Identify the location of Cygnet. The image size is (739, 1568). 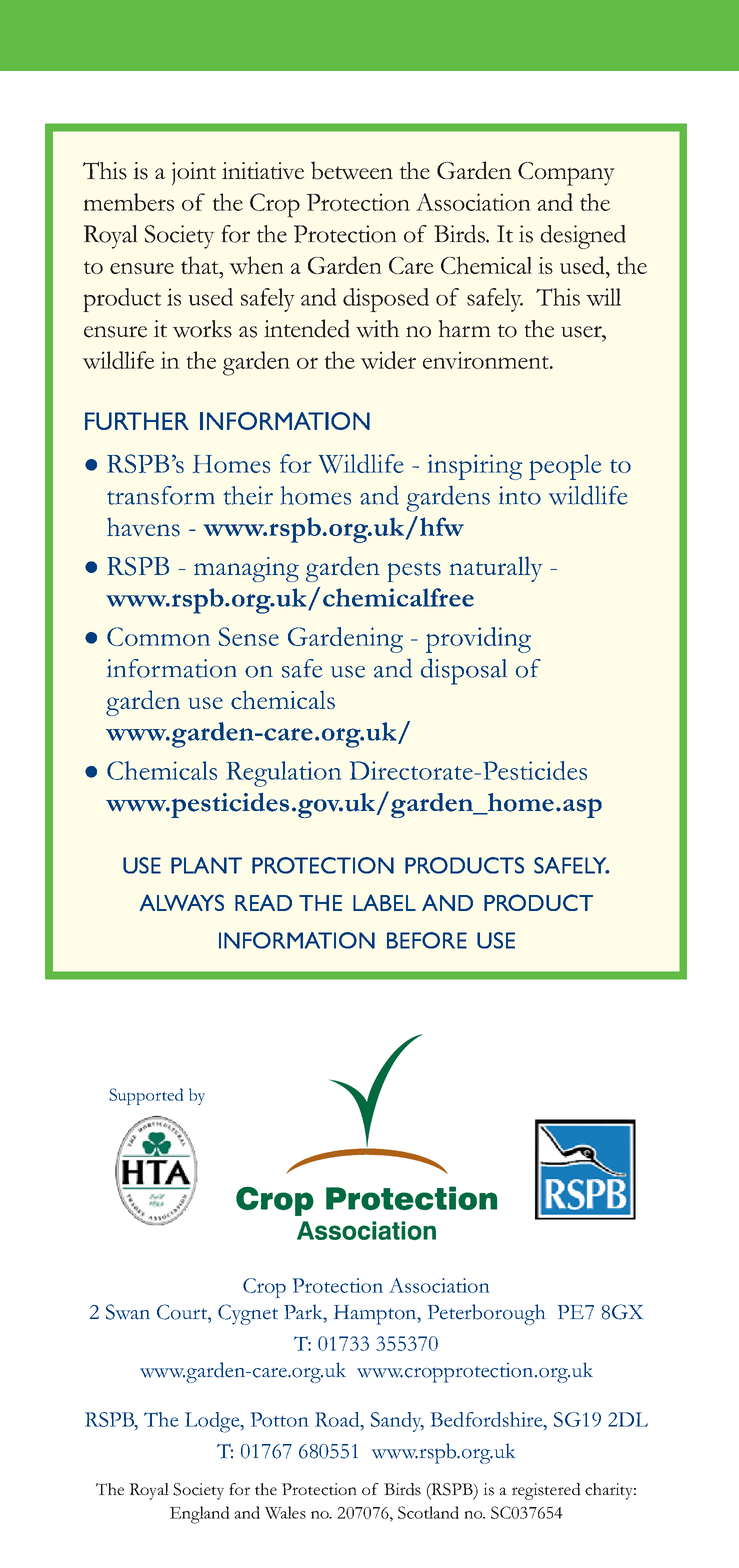
(248, 1314).
